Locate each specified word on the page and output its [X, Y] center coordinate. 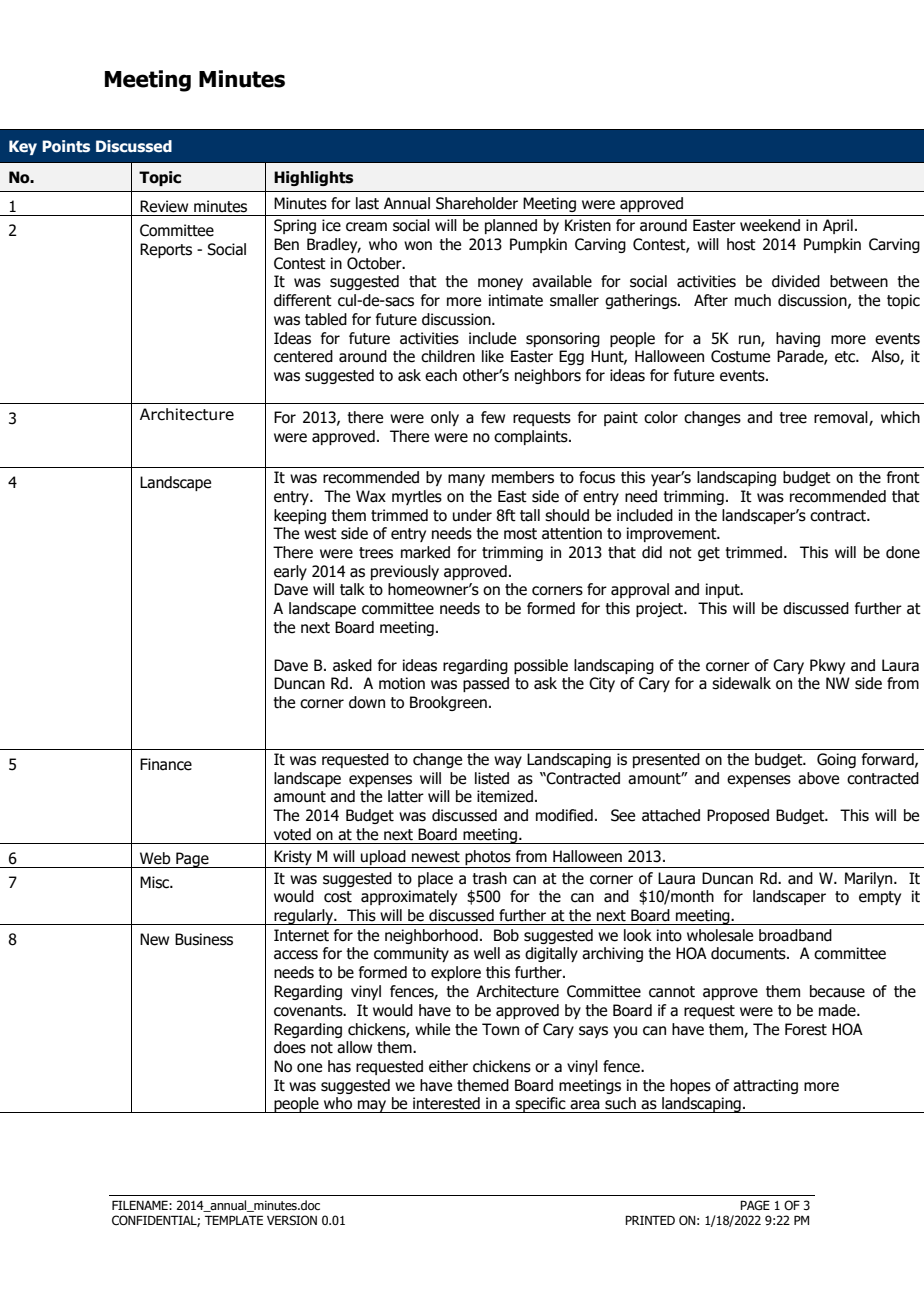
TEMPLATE [234, 1220]
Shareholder [477, 203]
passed [486, 684]
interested [446, 1103]
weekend [770, 225]
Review [164, 206]
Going [836, 760]
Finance [166, 764]
